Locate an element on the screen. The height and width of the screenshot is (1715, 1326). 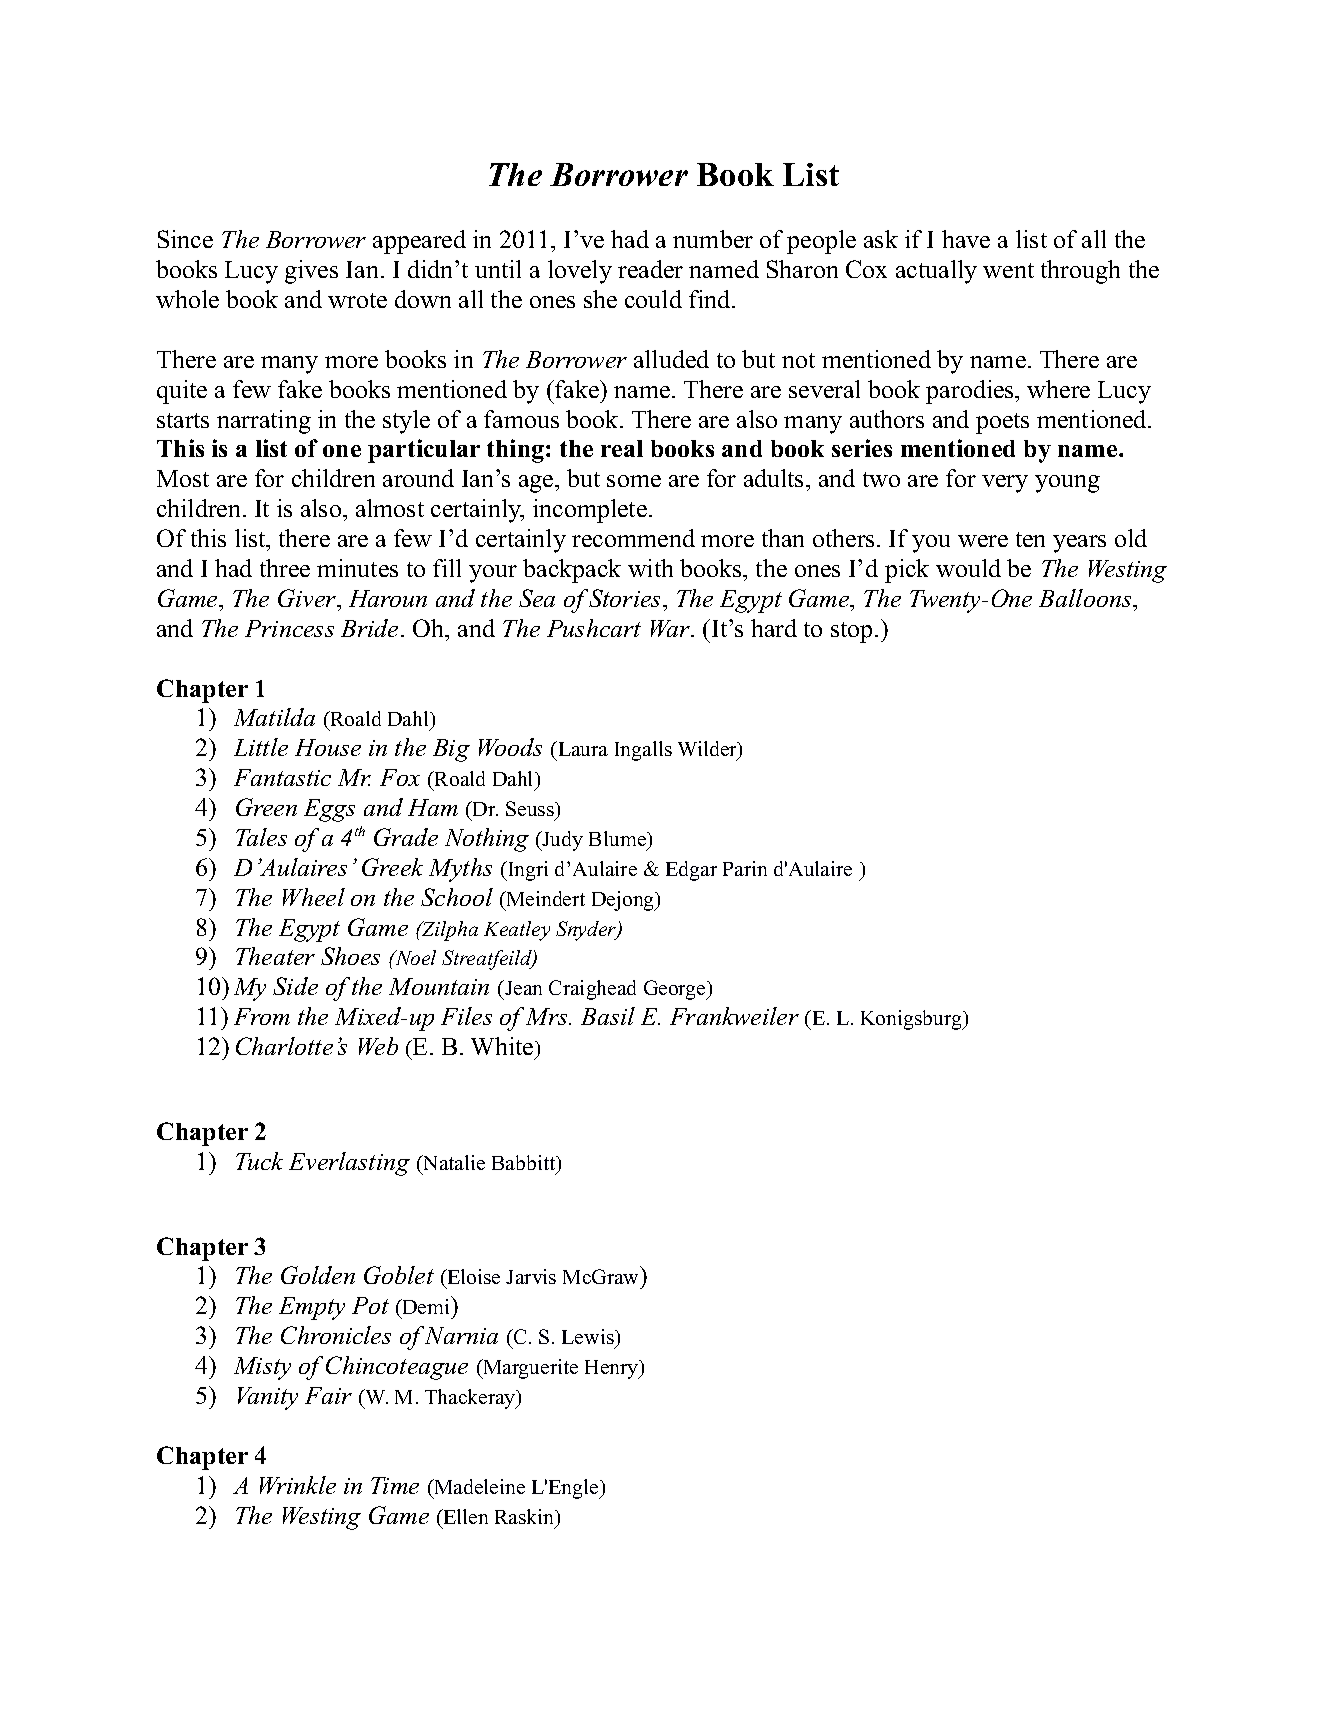
actually is located at coordinates (936, 272).
